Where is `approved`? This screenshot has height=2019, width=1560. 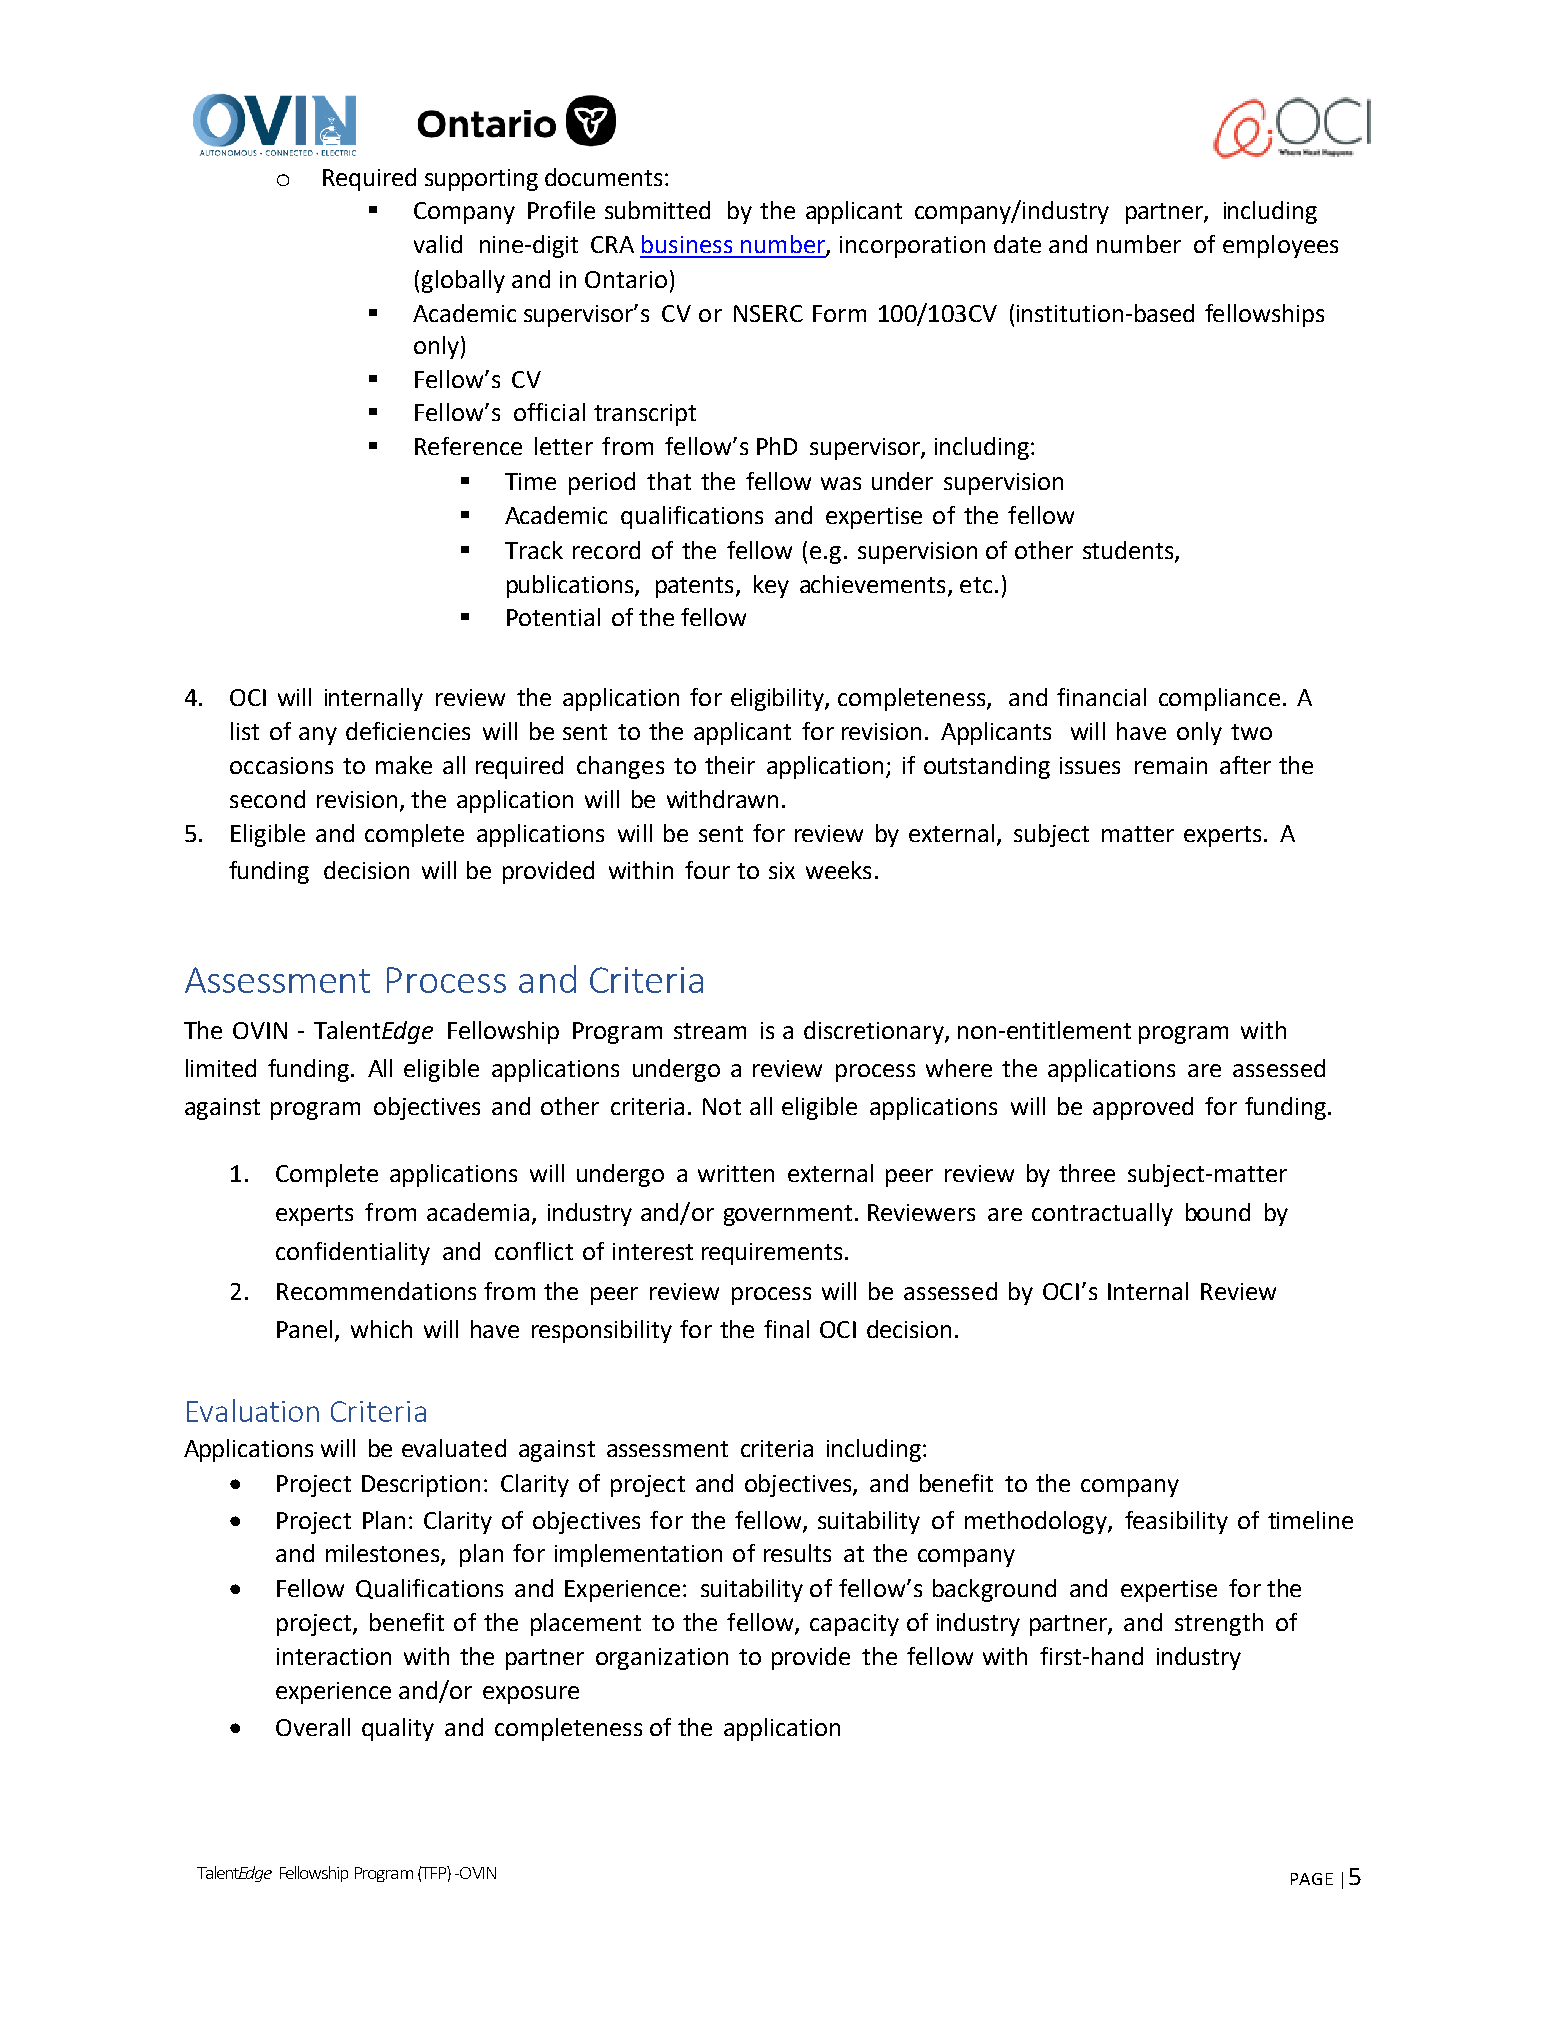 approved is located at coordinates (1143, 1108).
